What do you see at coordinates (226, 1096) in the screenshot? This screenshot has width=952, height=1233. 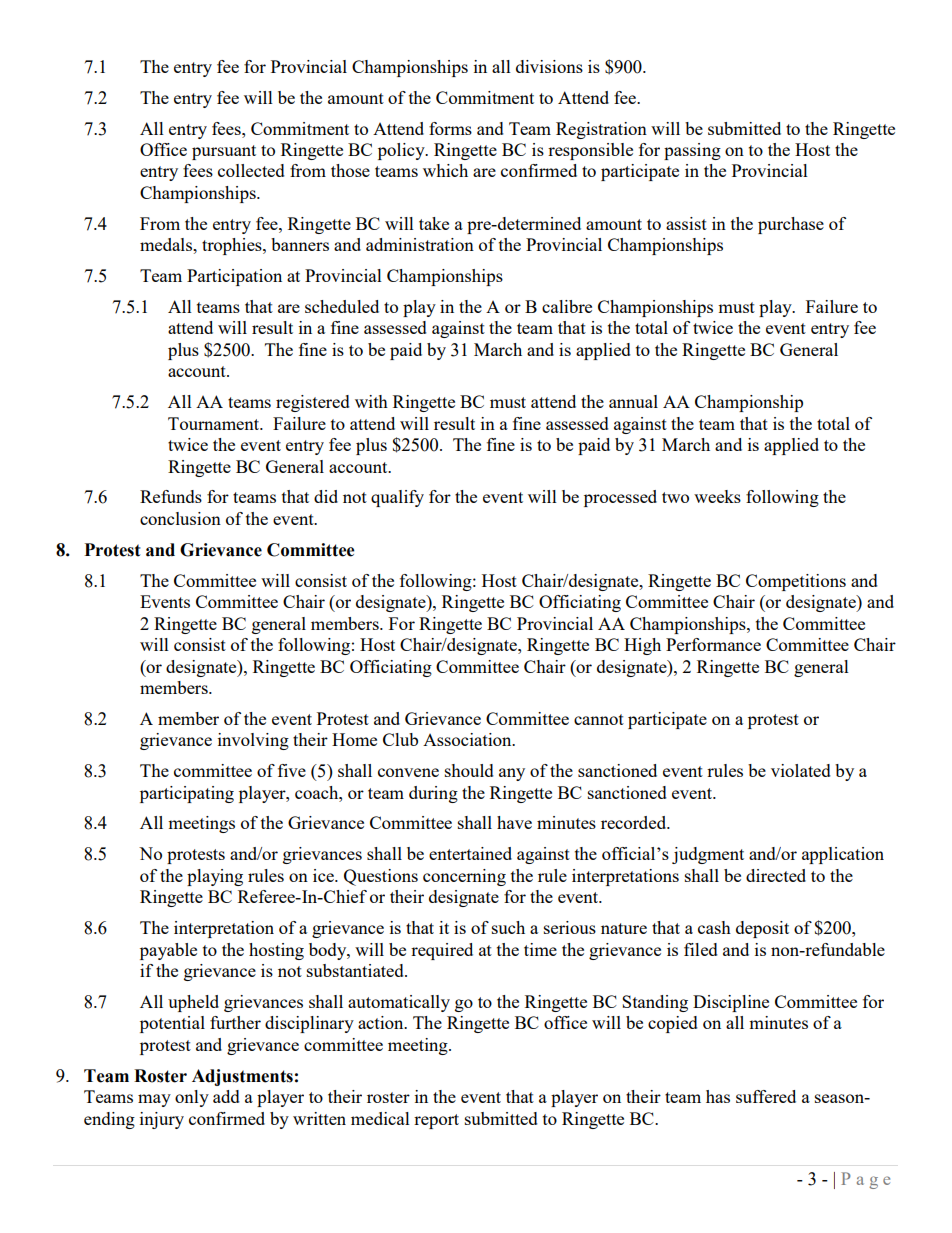 I see `add` at bounding box center [226, 1096].
